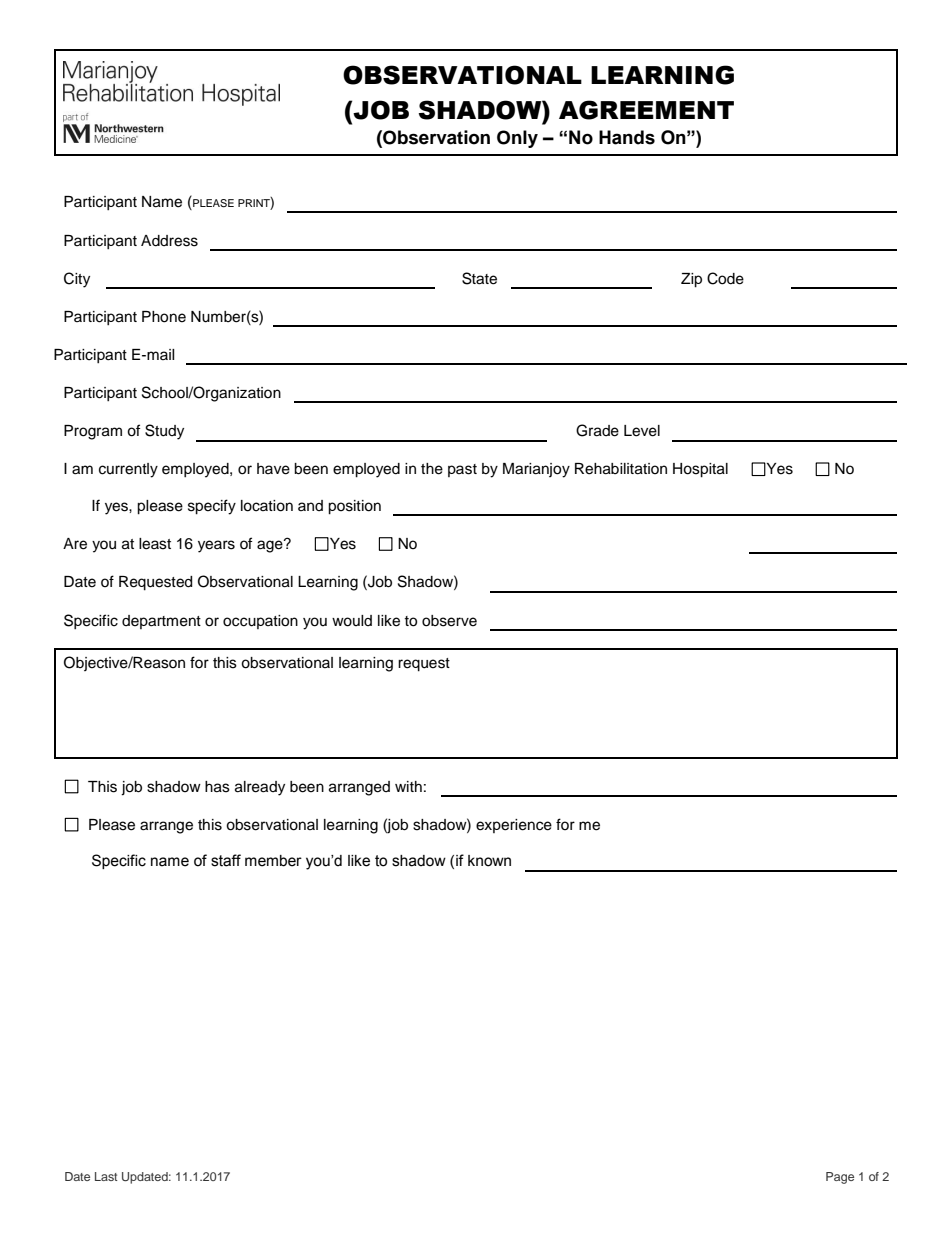 This screenshot has width=952, height=1233. Describe the element at coordinates (489, 861) in the screenshot. I see `known` at that location.
